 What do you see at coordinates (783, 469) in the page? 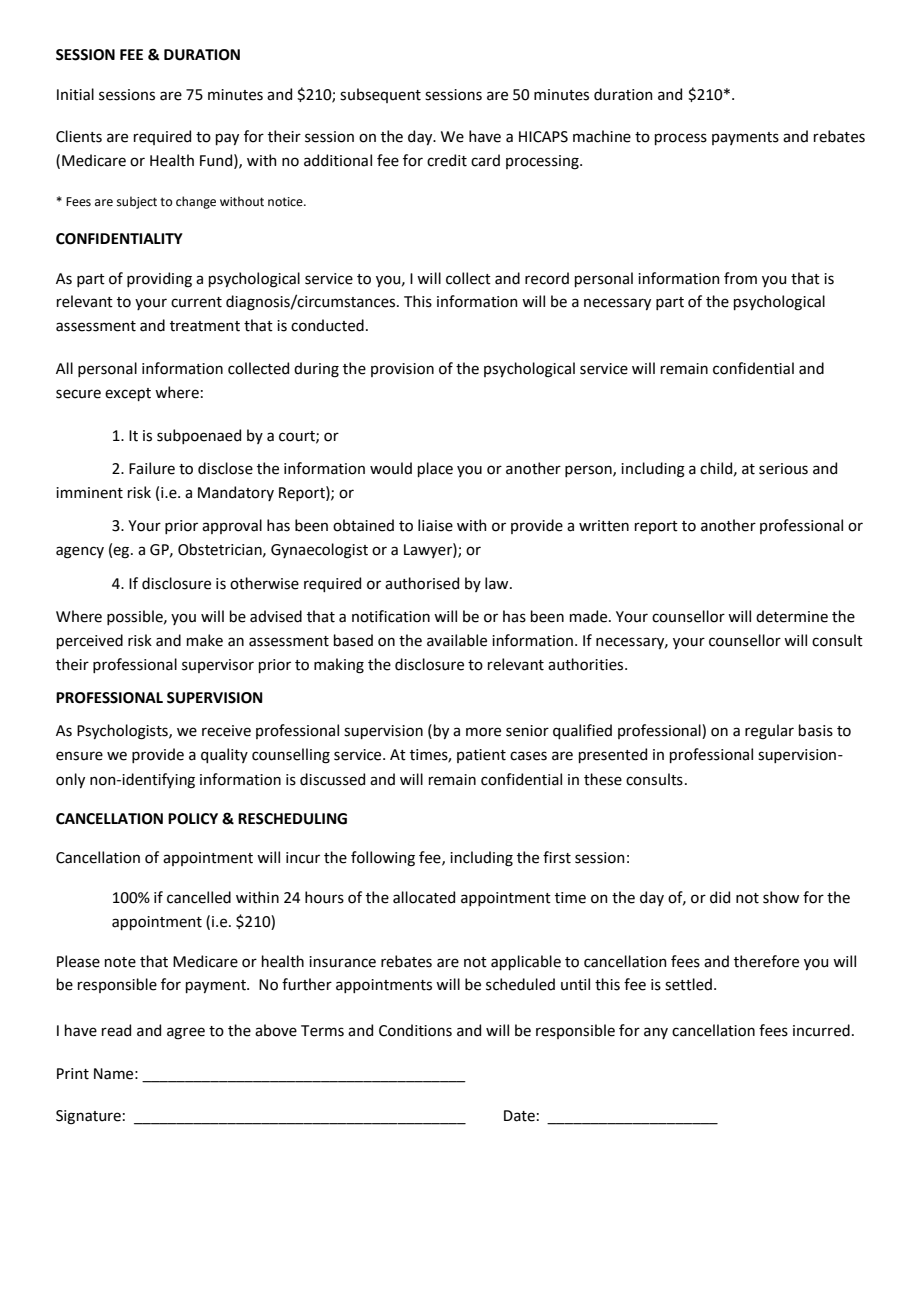
I see `serious` at bounding box center [783, 469].
